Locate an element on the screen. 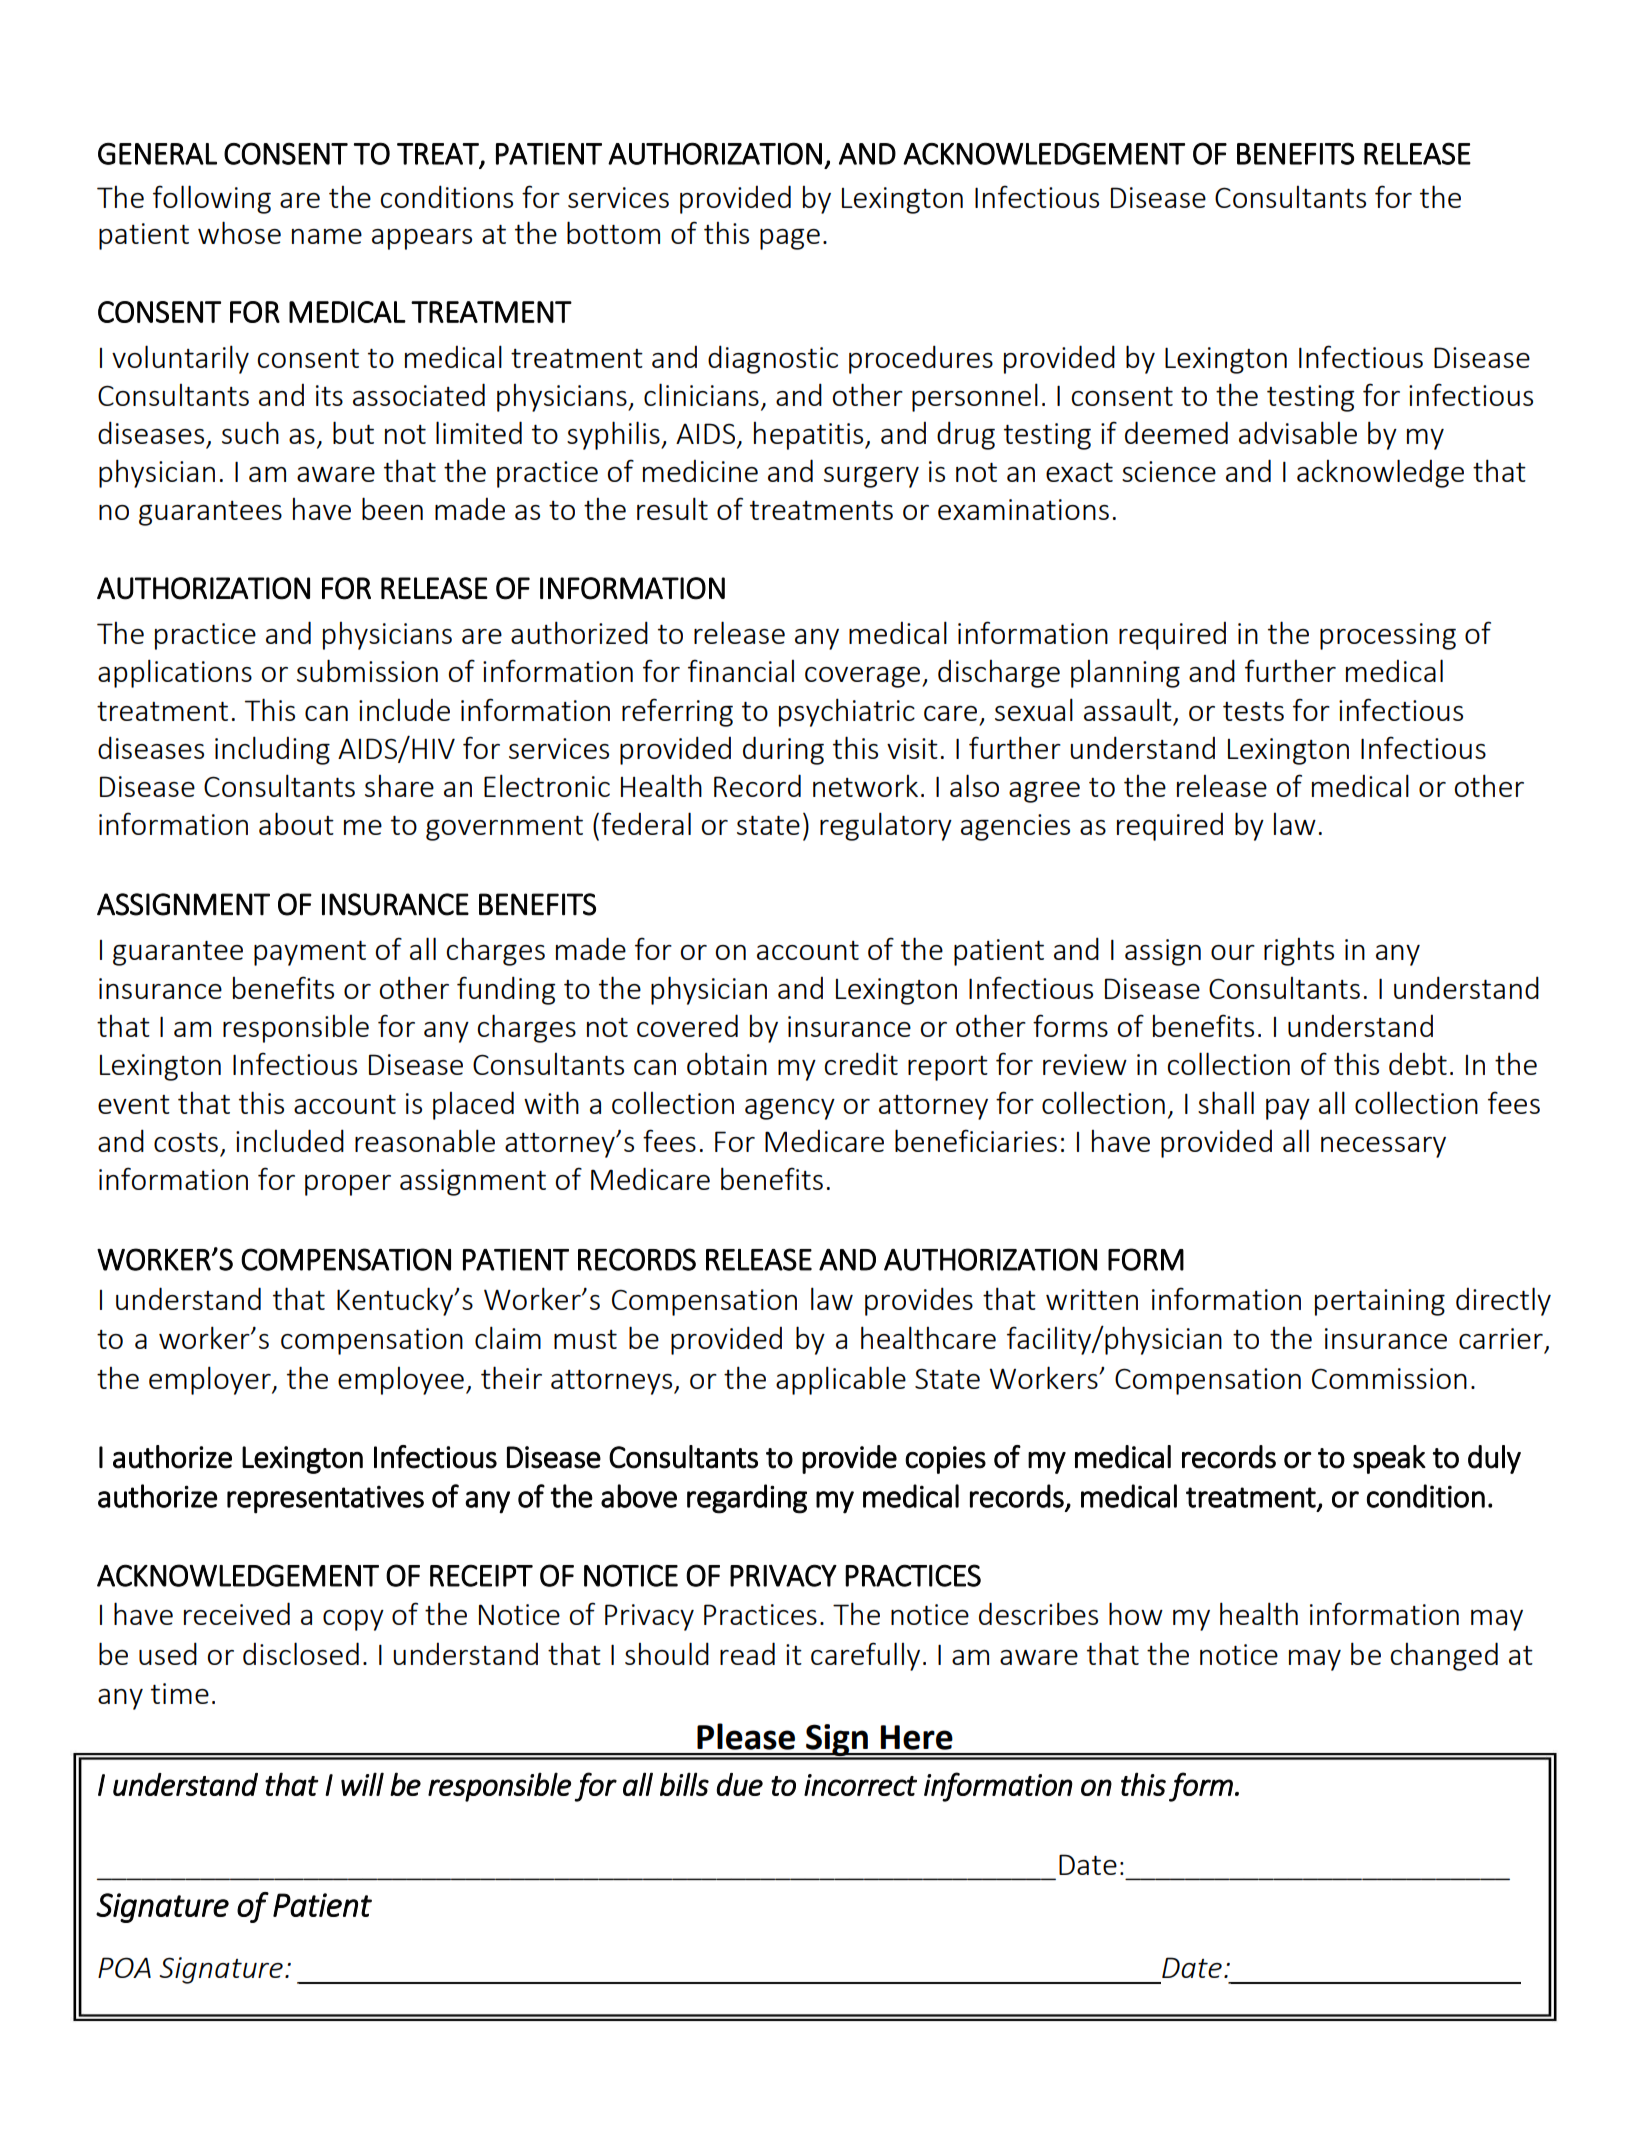 The width and height of the screenshot is (1649, 2135). name is located at coordinates (327, 236).
